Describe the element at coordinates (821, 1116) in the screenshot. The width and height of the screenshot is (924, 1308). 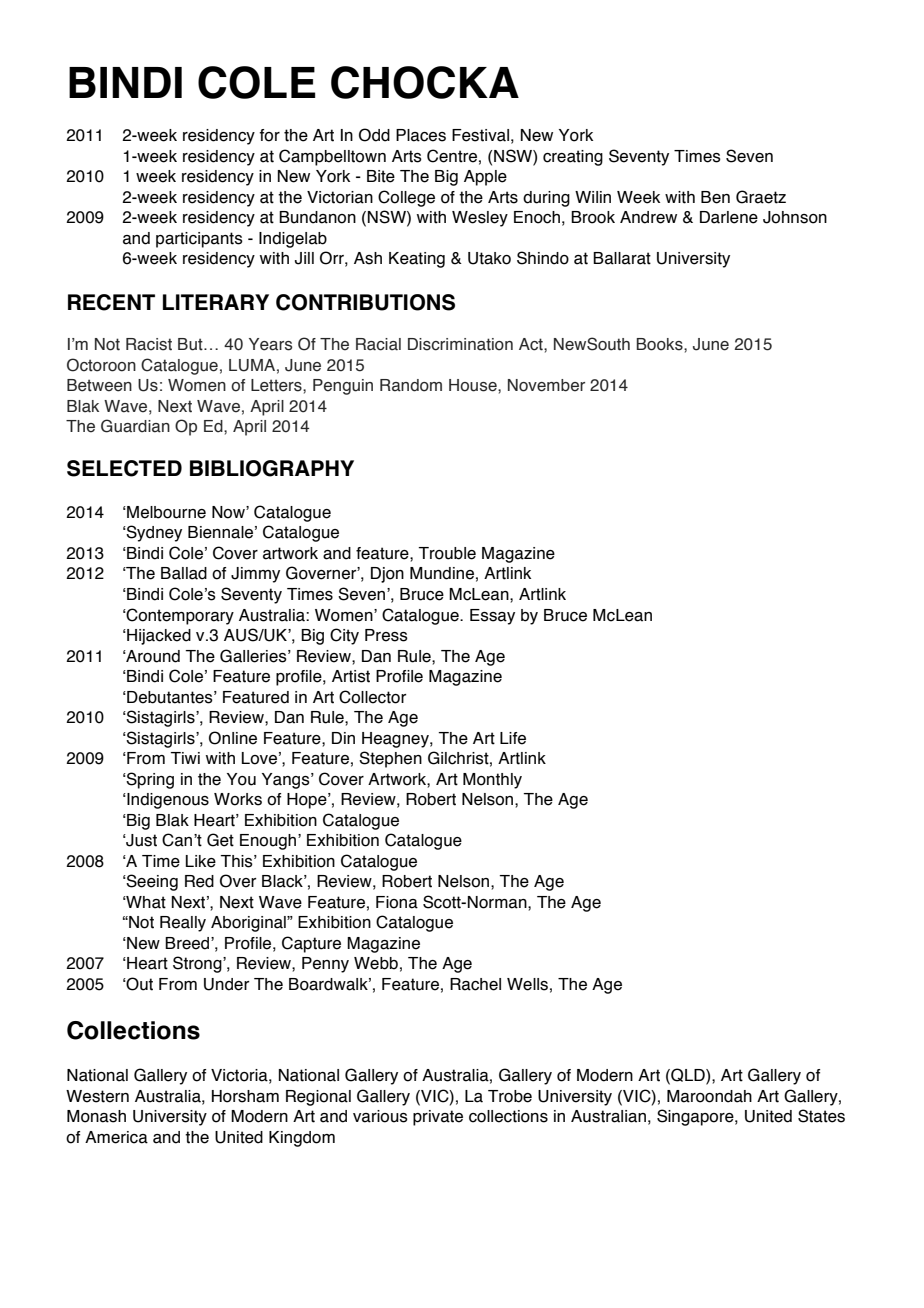
I see `States` at that location.
